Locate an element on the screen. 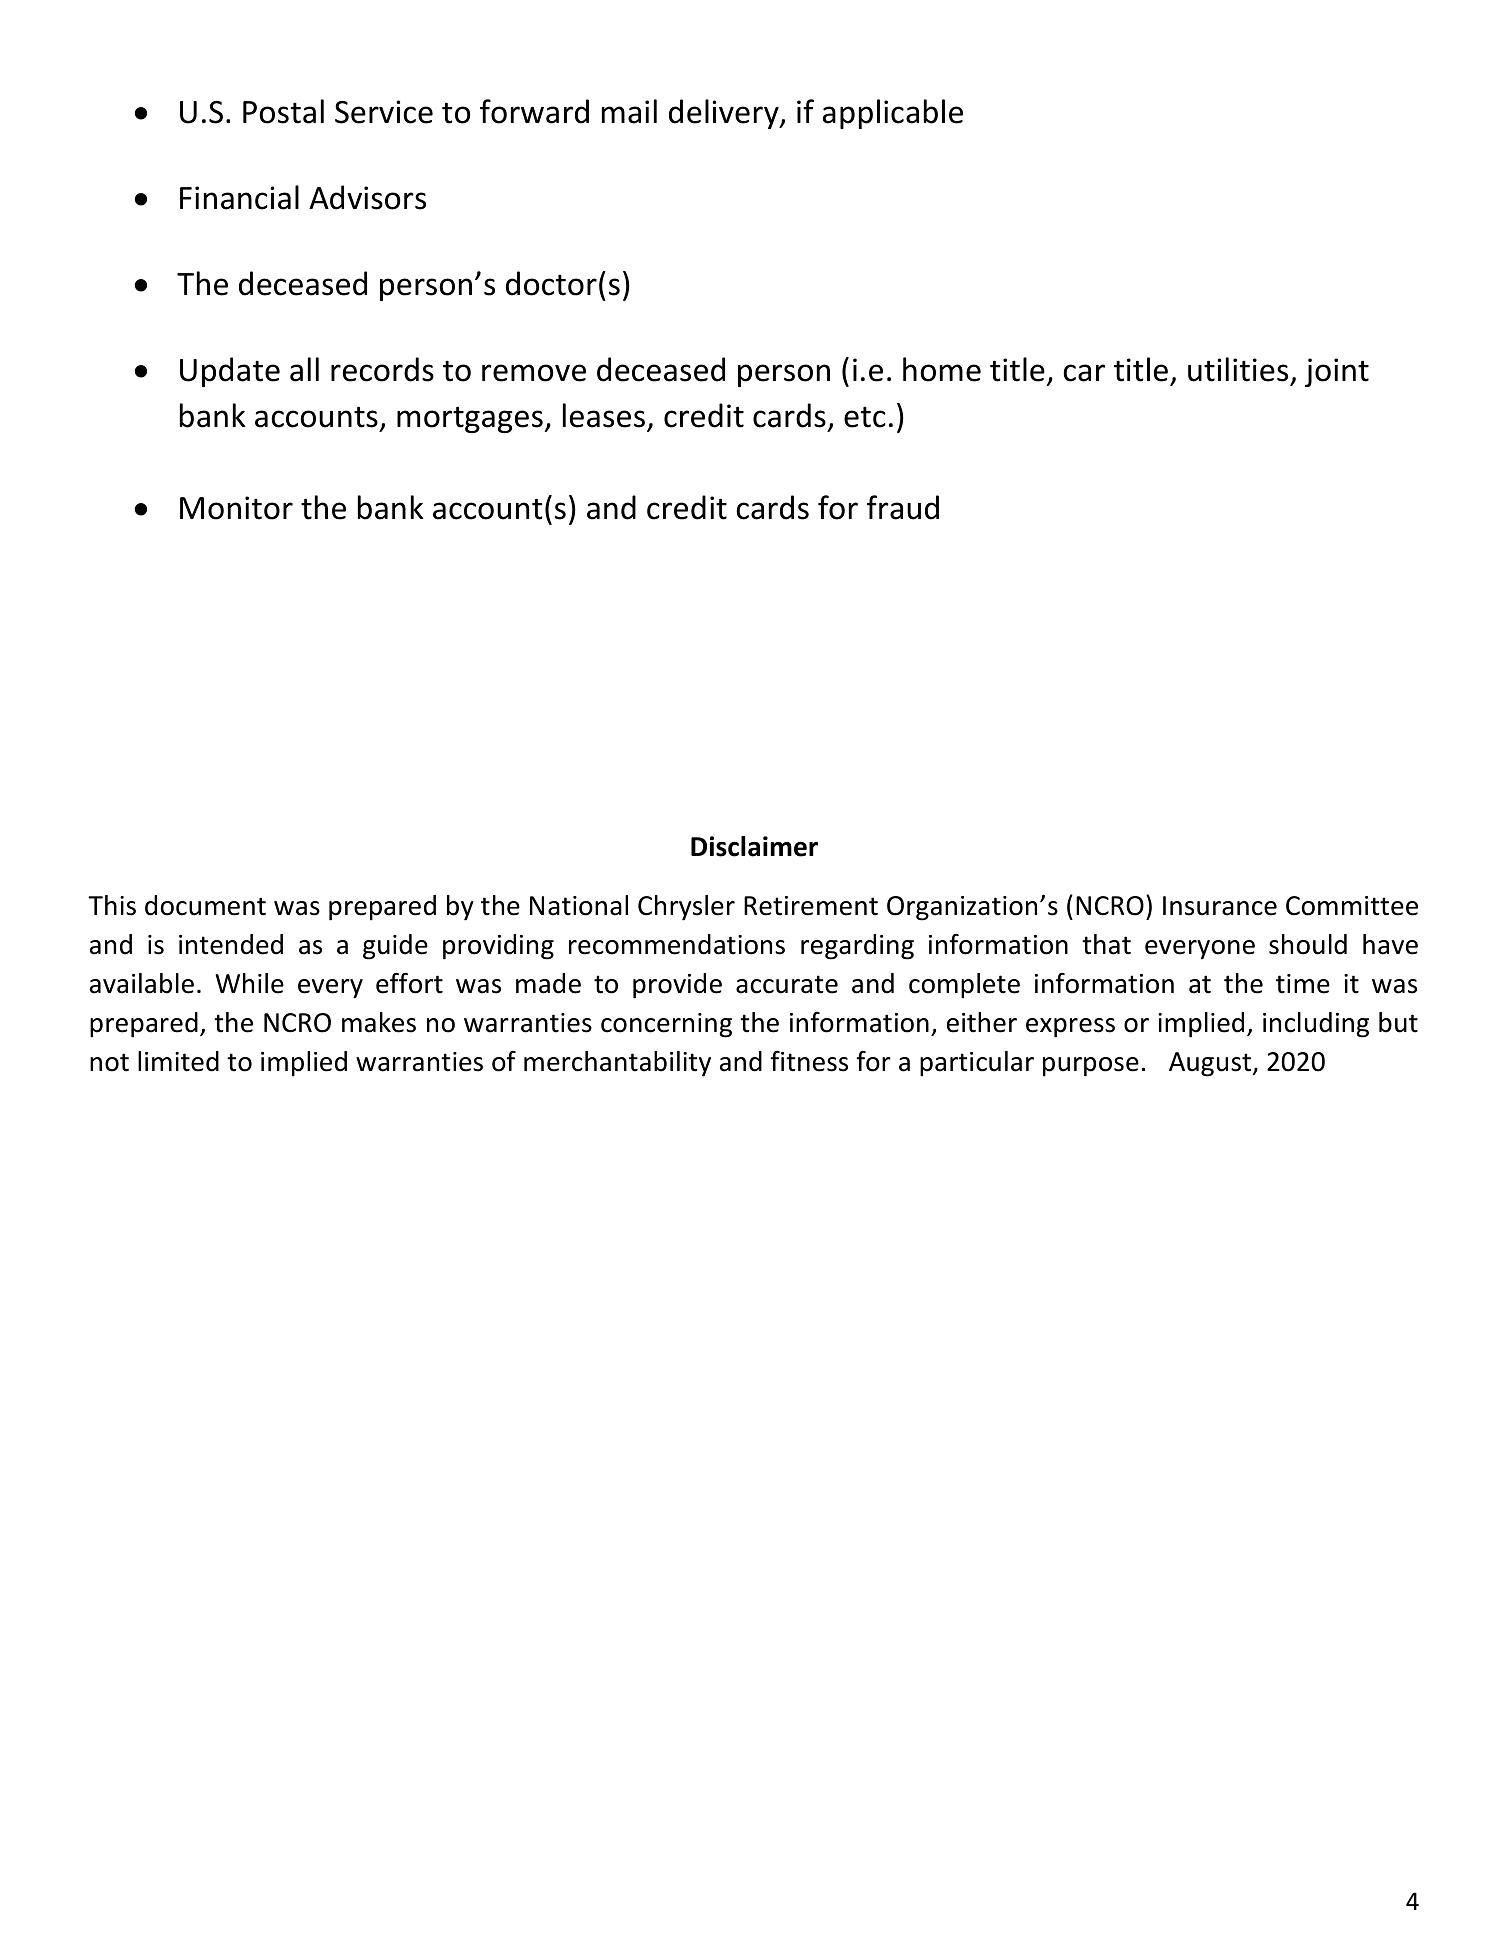 This screenshot has height=1951, width=1508. Monitor is located at coordinates (236, 508).
